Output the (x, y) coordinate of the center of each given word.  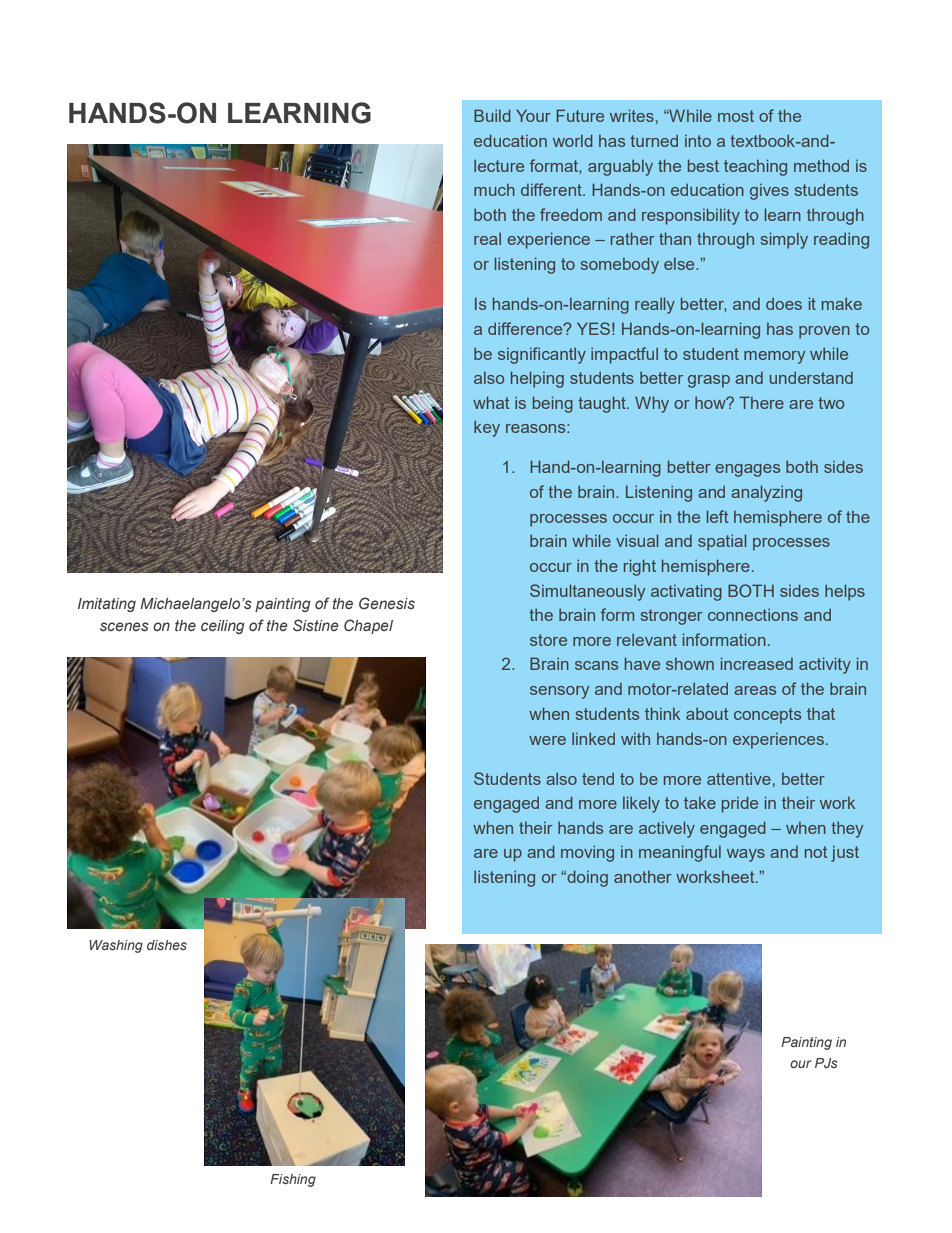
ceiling (223, 627)
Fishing (293, 1180)
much (494, 190)
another (643, 877)
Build (492, 115)
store (548, 640)
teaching (755, 167)
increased (757, 663)
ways (746, 855)
